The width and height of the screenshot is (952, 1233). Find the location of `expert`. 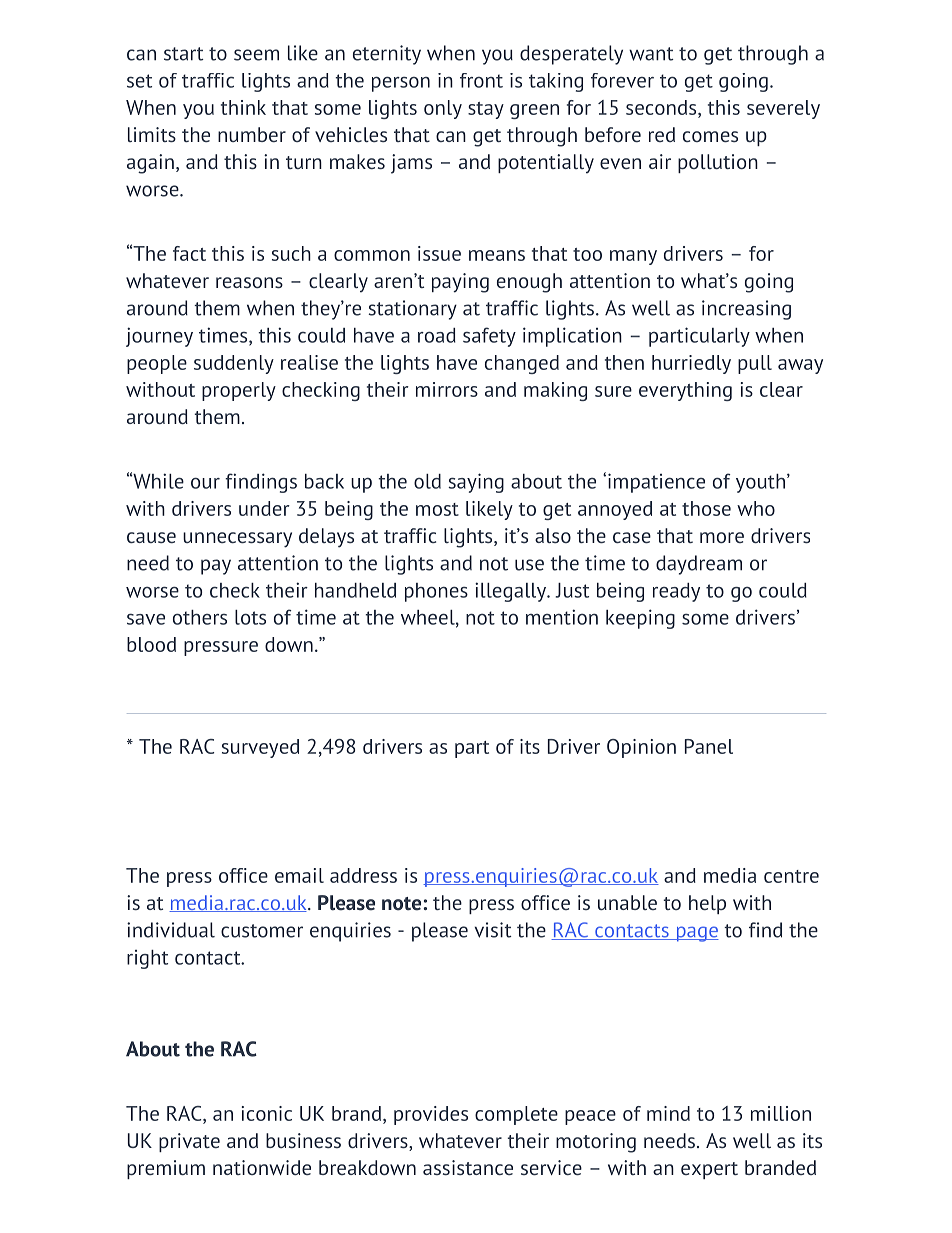

expert is located at coordinates (709, 1170).
